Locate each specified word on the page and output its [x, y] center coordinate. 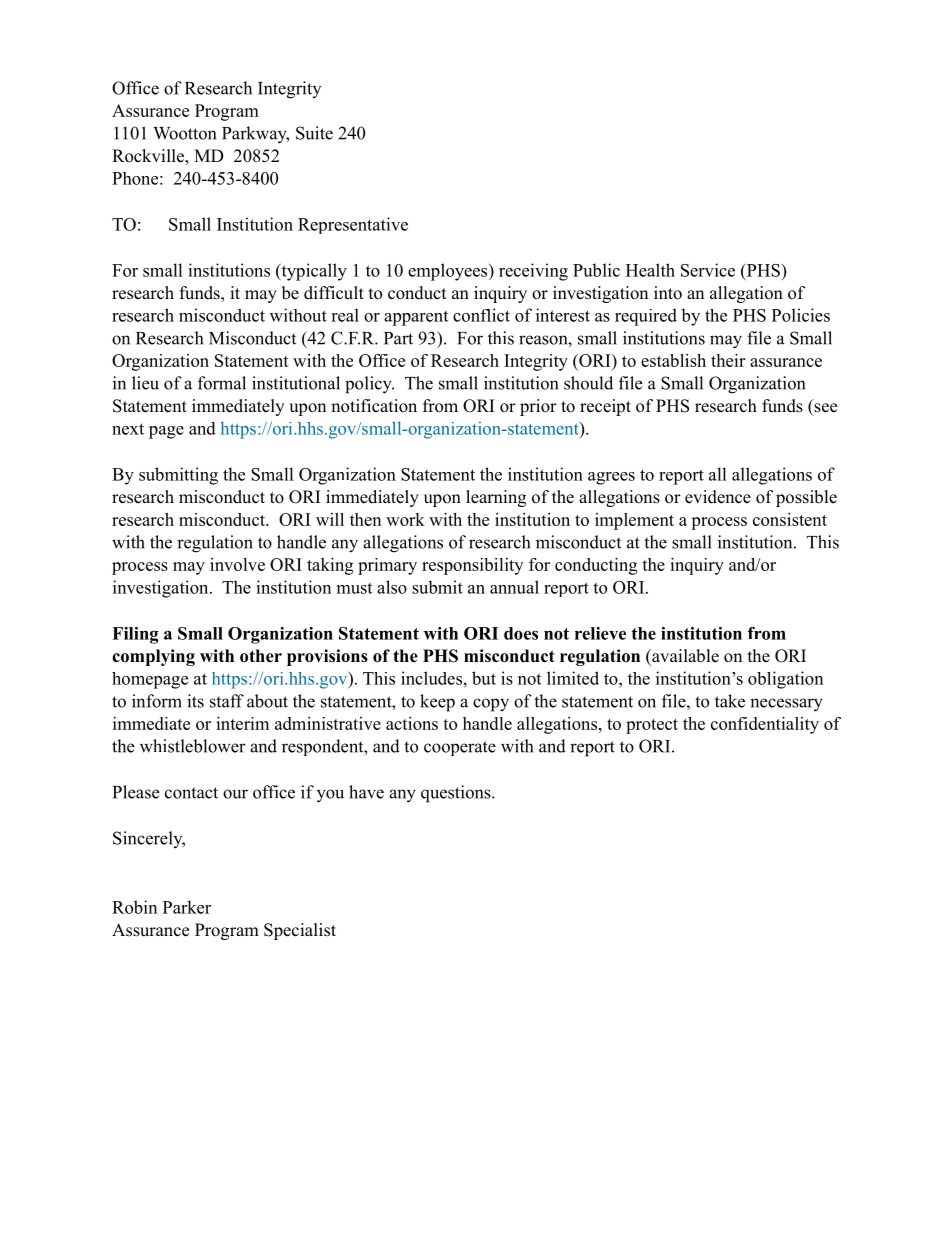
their [728, 360]
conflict [481, 315]
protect [652, 726]
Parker [187, 907]
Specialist [300, 931]
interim [242, 723]
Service [708, 270]
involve [237, 564]
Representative [353, 225]
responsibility [472, 566]
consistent [790, 519]
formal [222, 383]
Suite [314, 133]
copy [491, 705]
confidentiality [765, 725]
